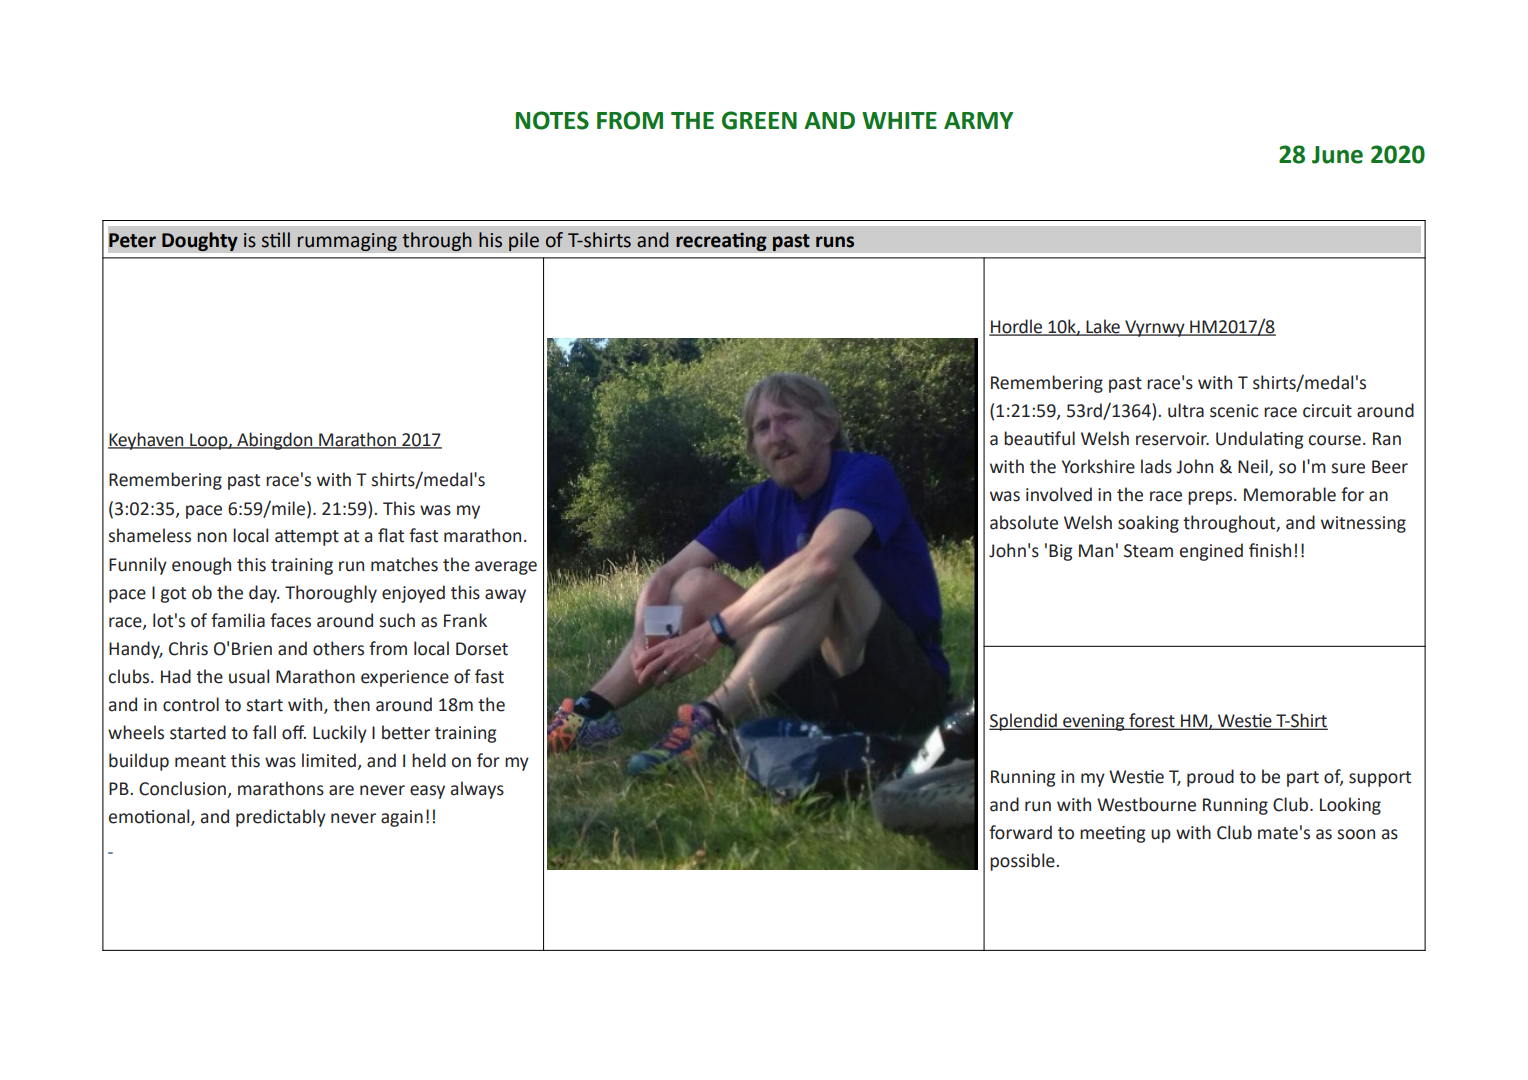 The width and height of the screenshot is (1528, 1080). What do you see at coordinates (721, 241) in the screenshot?
I see `recreating` at bounding box center [721, 241].
